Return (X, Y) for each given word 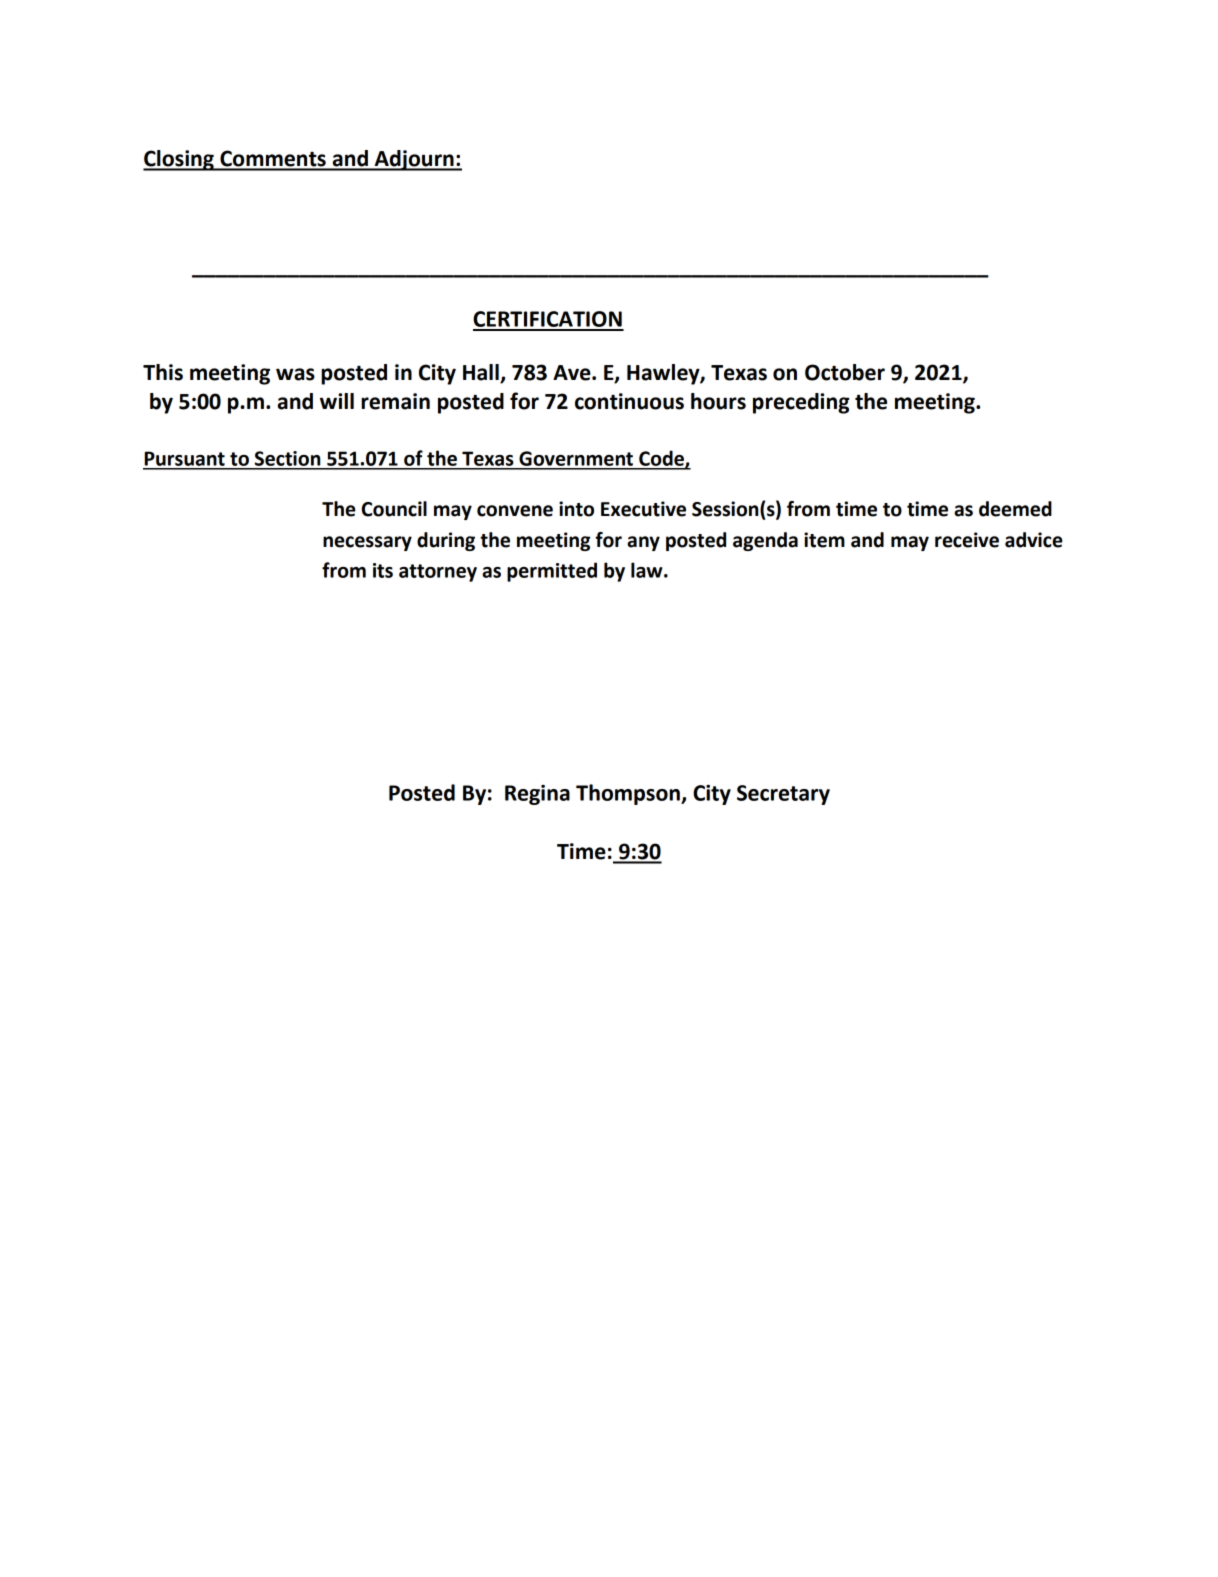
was (295, 374)
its (383, 570)
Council (394, 509)
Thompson (629, 794)
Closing (179, 160)
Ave (573, 373)
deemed (1015, 509)
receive (967, 540)
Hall (482, 373)
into (576, 509)
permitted (552, 572)
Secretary (783, 795)
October (845, 372)
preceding (801, 403)
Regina (537, 795)
